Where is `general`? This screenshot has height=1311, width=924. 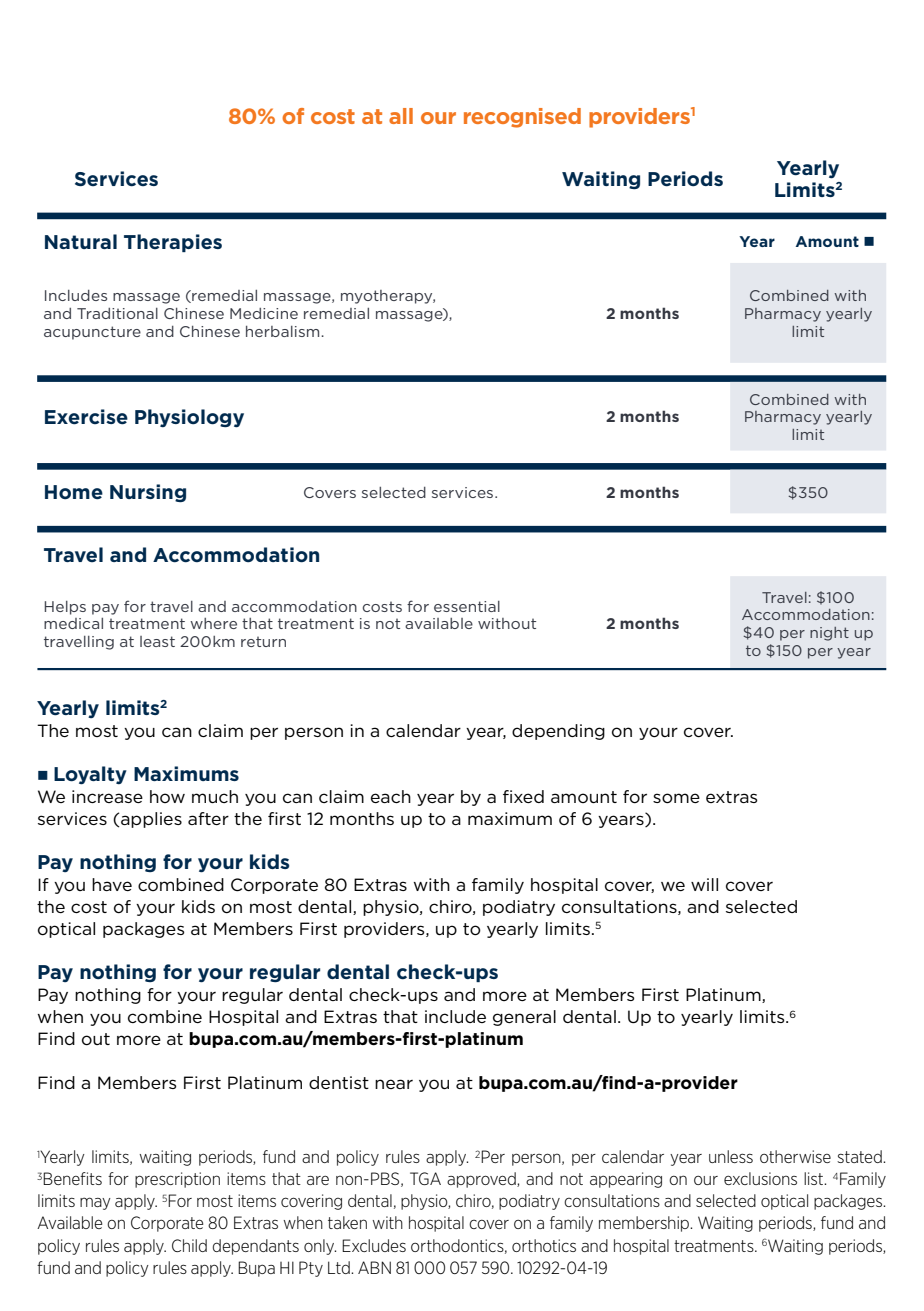 general is located at coordinates (524, 1018).
